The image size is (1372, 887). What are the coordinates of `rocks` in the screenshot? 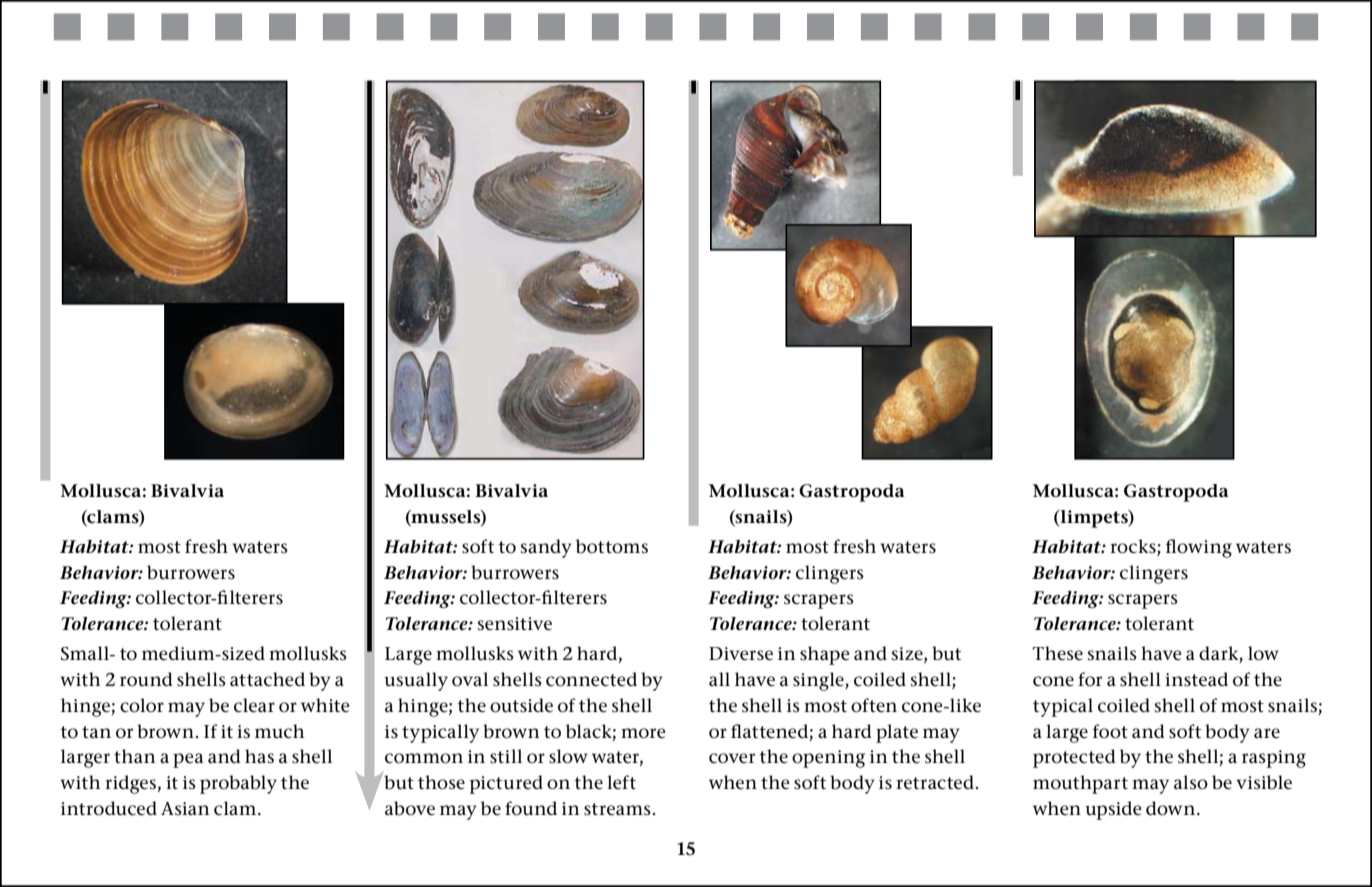 It's located at (1134, 547).
